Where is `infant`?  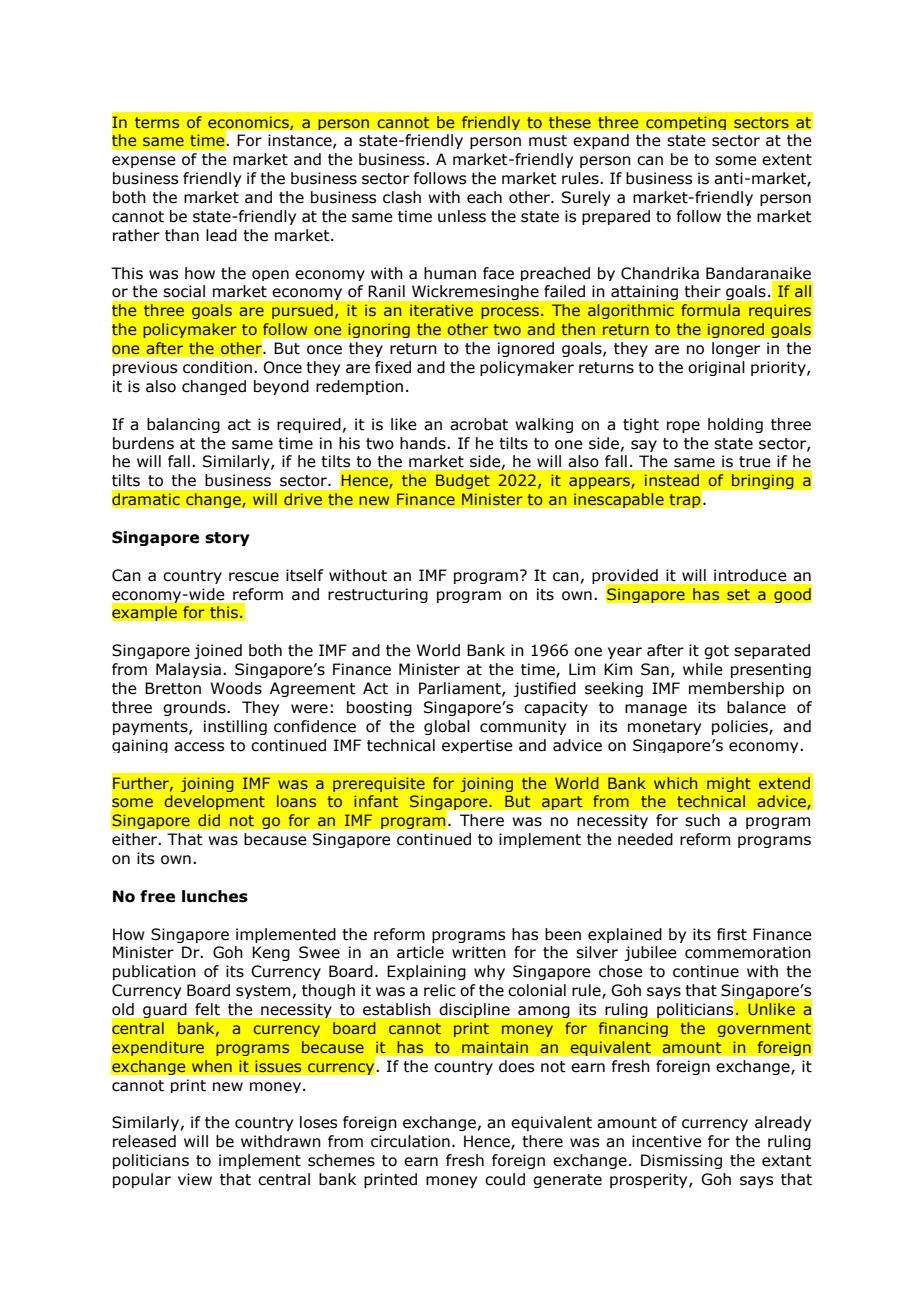 infant is located at coordinates (376, 801).
